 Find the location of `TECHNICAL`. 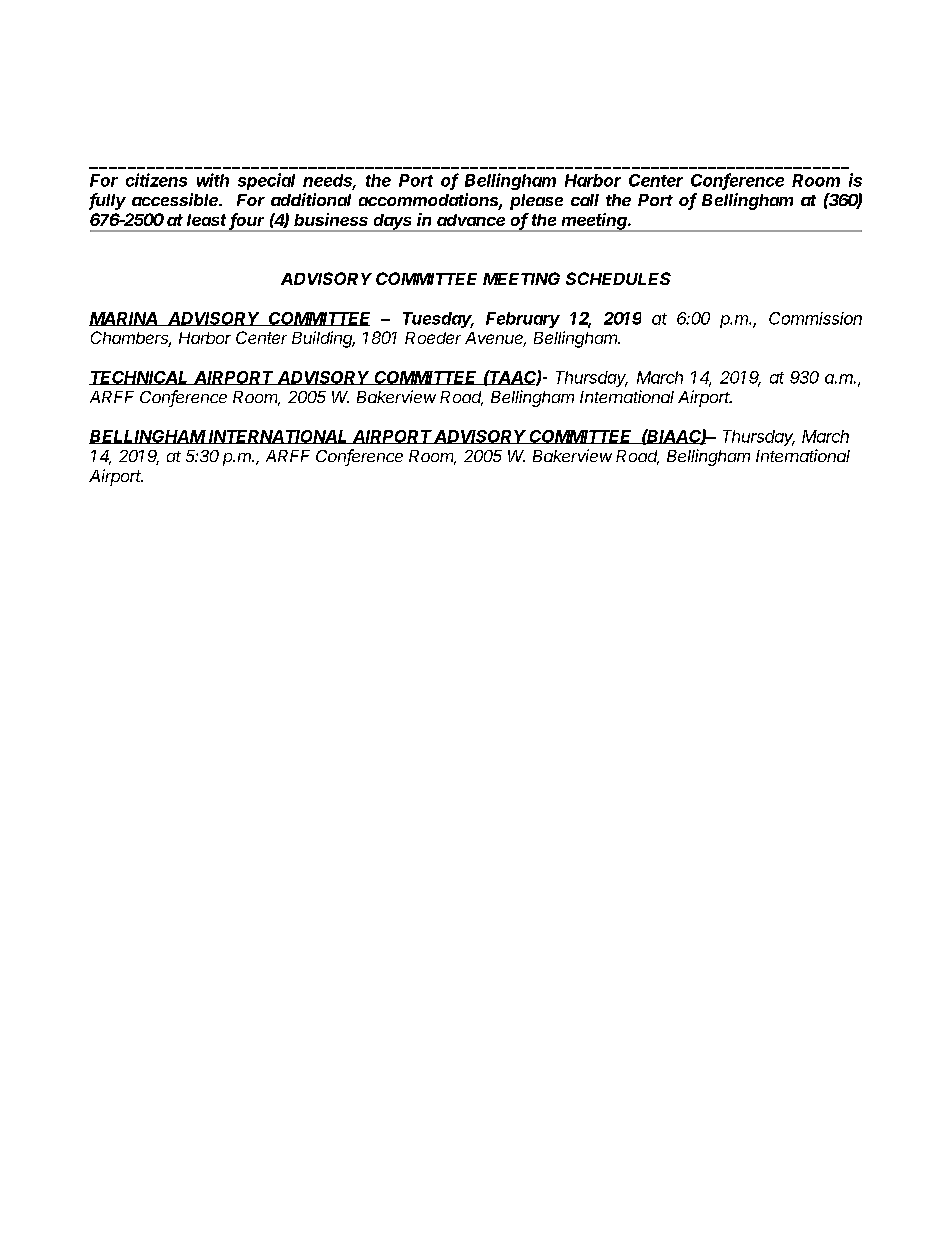

TECHNICAL is located at coordinates (140, 378).
